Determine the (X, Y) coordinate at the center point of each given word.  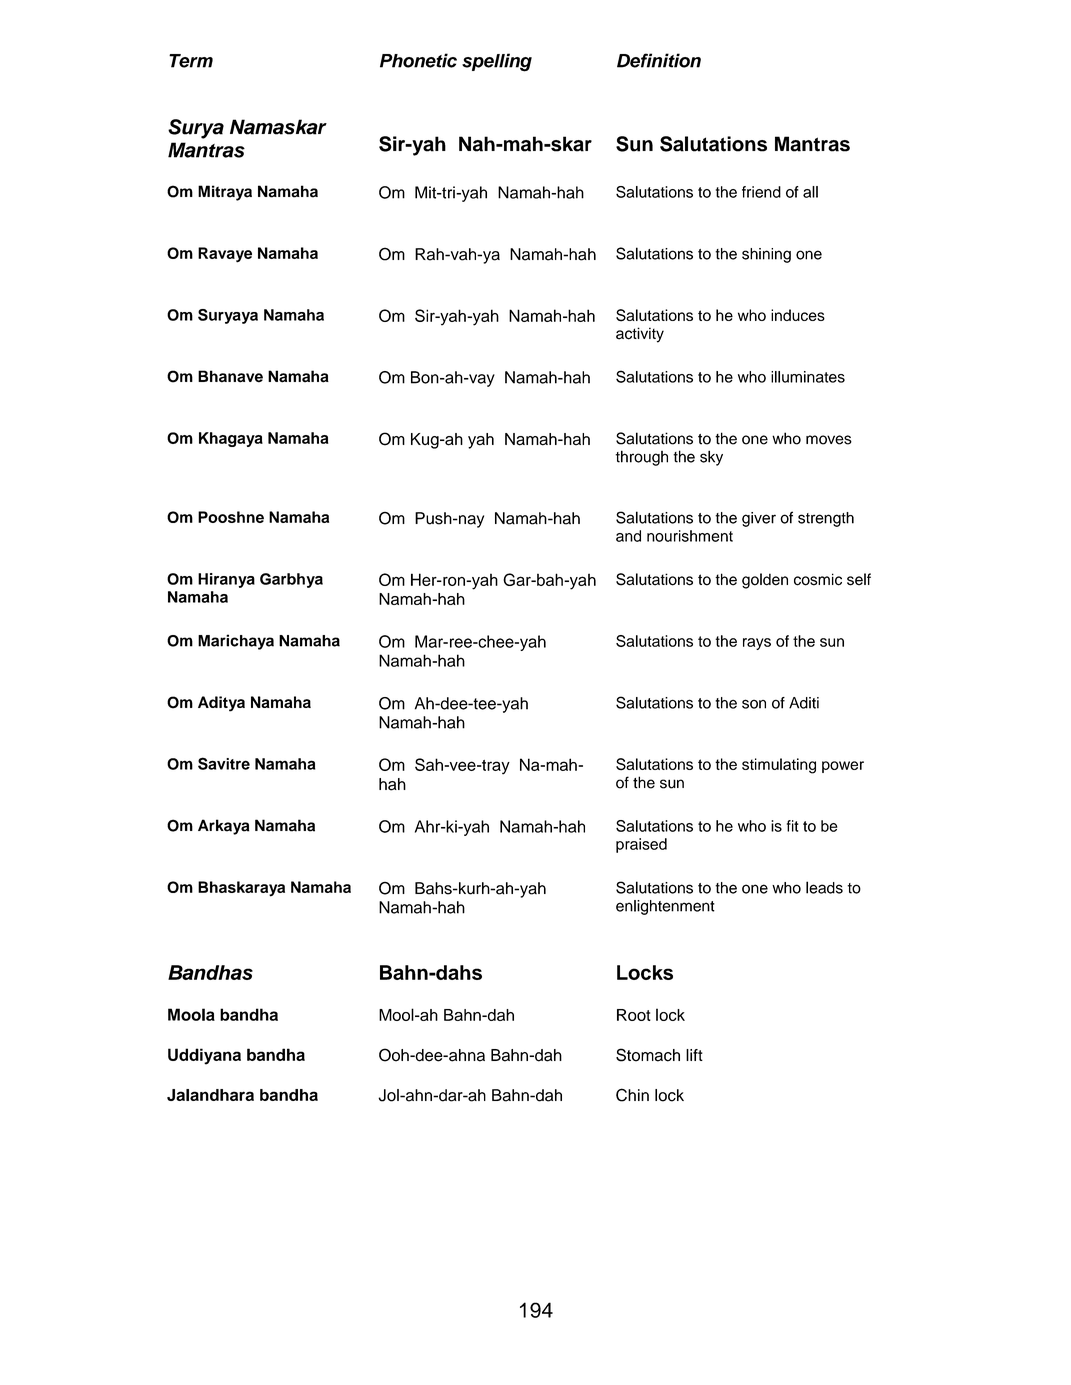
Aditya (221, 704)
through (641, 458)
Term (191, 61)
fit (793, 826)
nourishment (690, 536)
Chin (632, 1095)
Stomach (648, 1055)
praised (641, 845)
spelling (497, 62)
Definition (659, 60)
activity (640, 335)
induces (798, 315)
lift (694, 1055)
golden (765, 581)
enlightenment (665, 907)
